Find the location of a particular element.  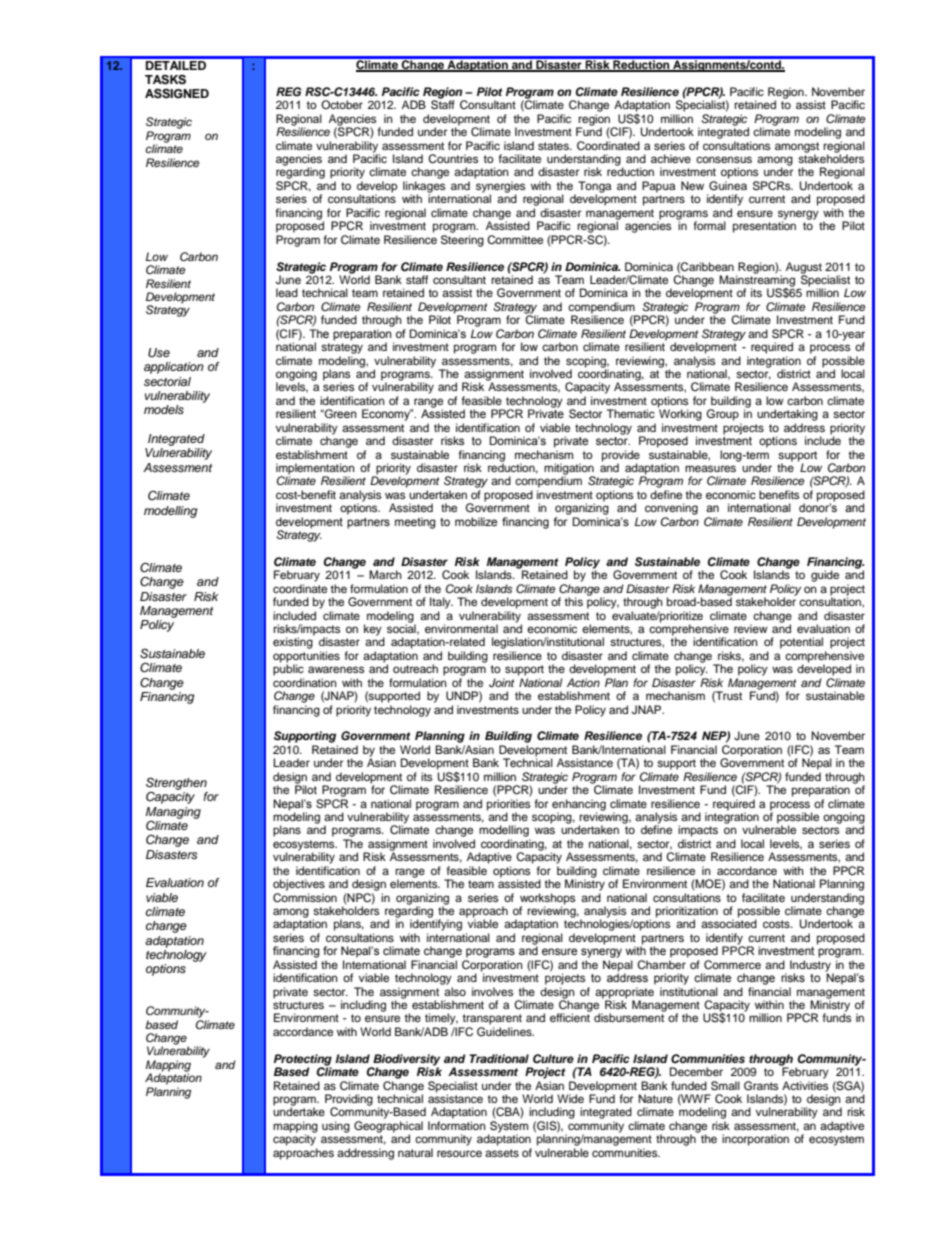

Information is located at coordinates (457, 1125).
